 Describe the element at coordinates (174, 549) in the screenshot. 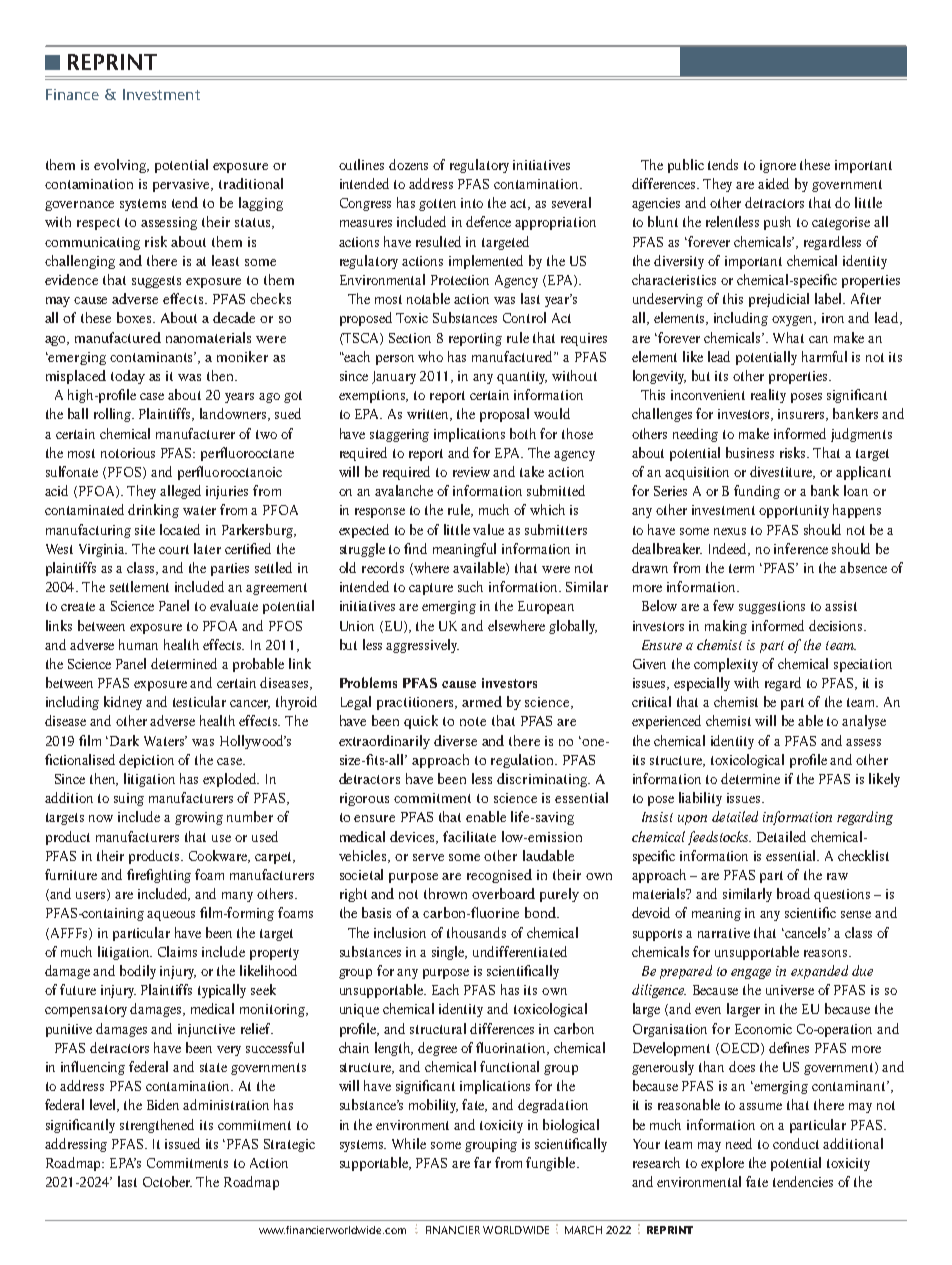

I see `court` at that location.
